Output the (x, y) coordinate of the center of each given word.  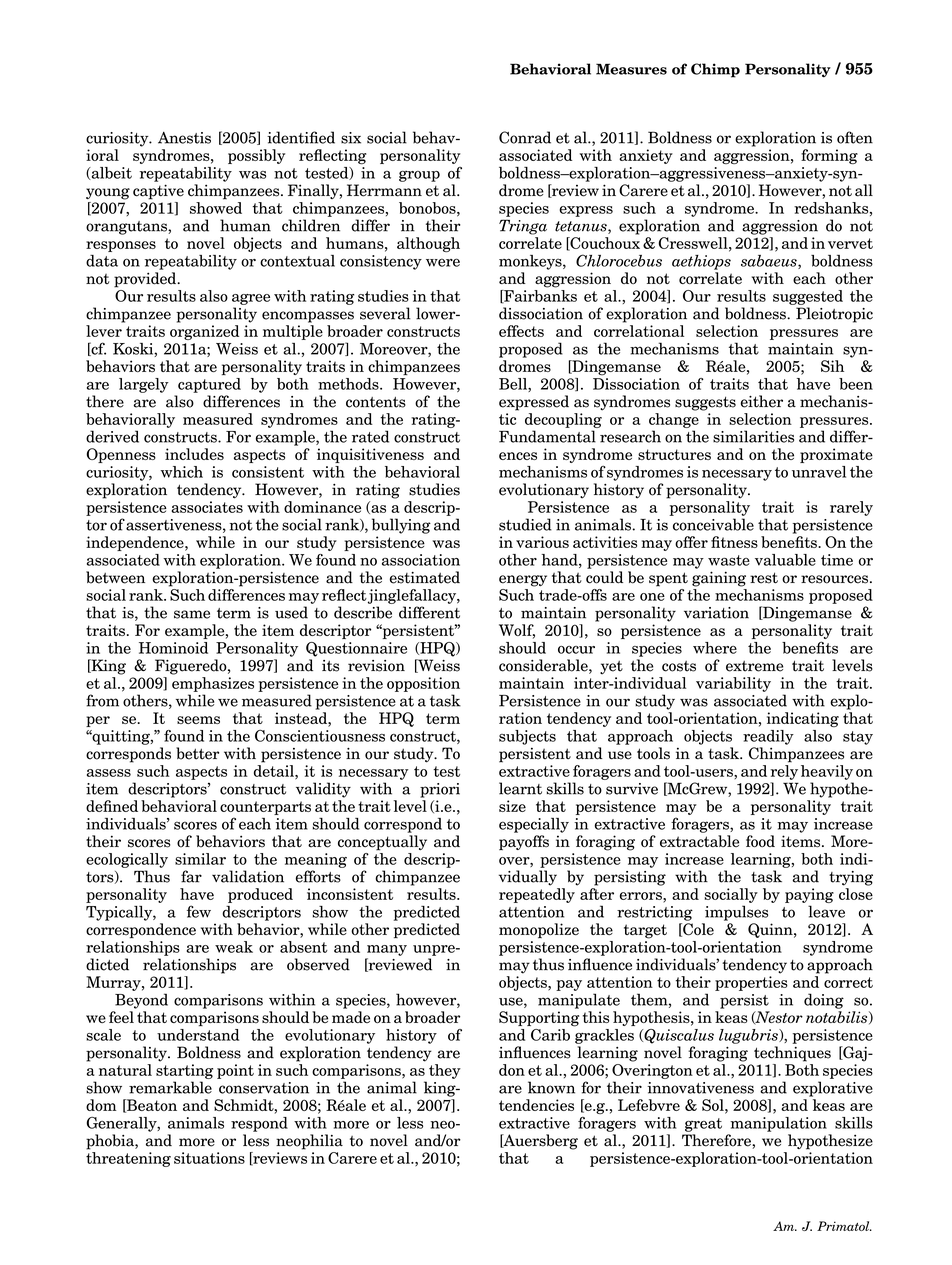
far (191, 876)
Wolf (517, 631)
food (760, 841)
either (762, 401)
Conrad (525, 137)
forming (829, 156)
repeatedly (537, 895)
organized (204, 332)
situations (209, 1158)
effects (521, 331)
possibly (256, 156)
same (192, 614)
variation (716, 613)
